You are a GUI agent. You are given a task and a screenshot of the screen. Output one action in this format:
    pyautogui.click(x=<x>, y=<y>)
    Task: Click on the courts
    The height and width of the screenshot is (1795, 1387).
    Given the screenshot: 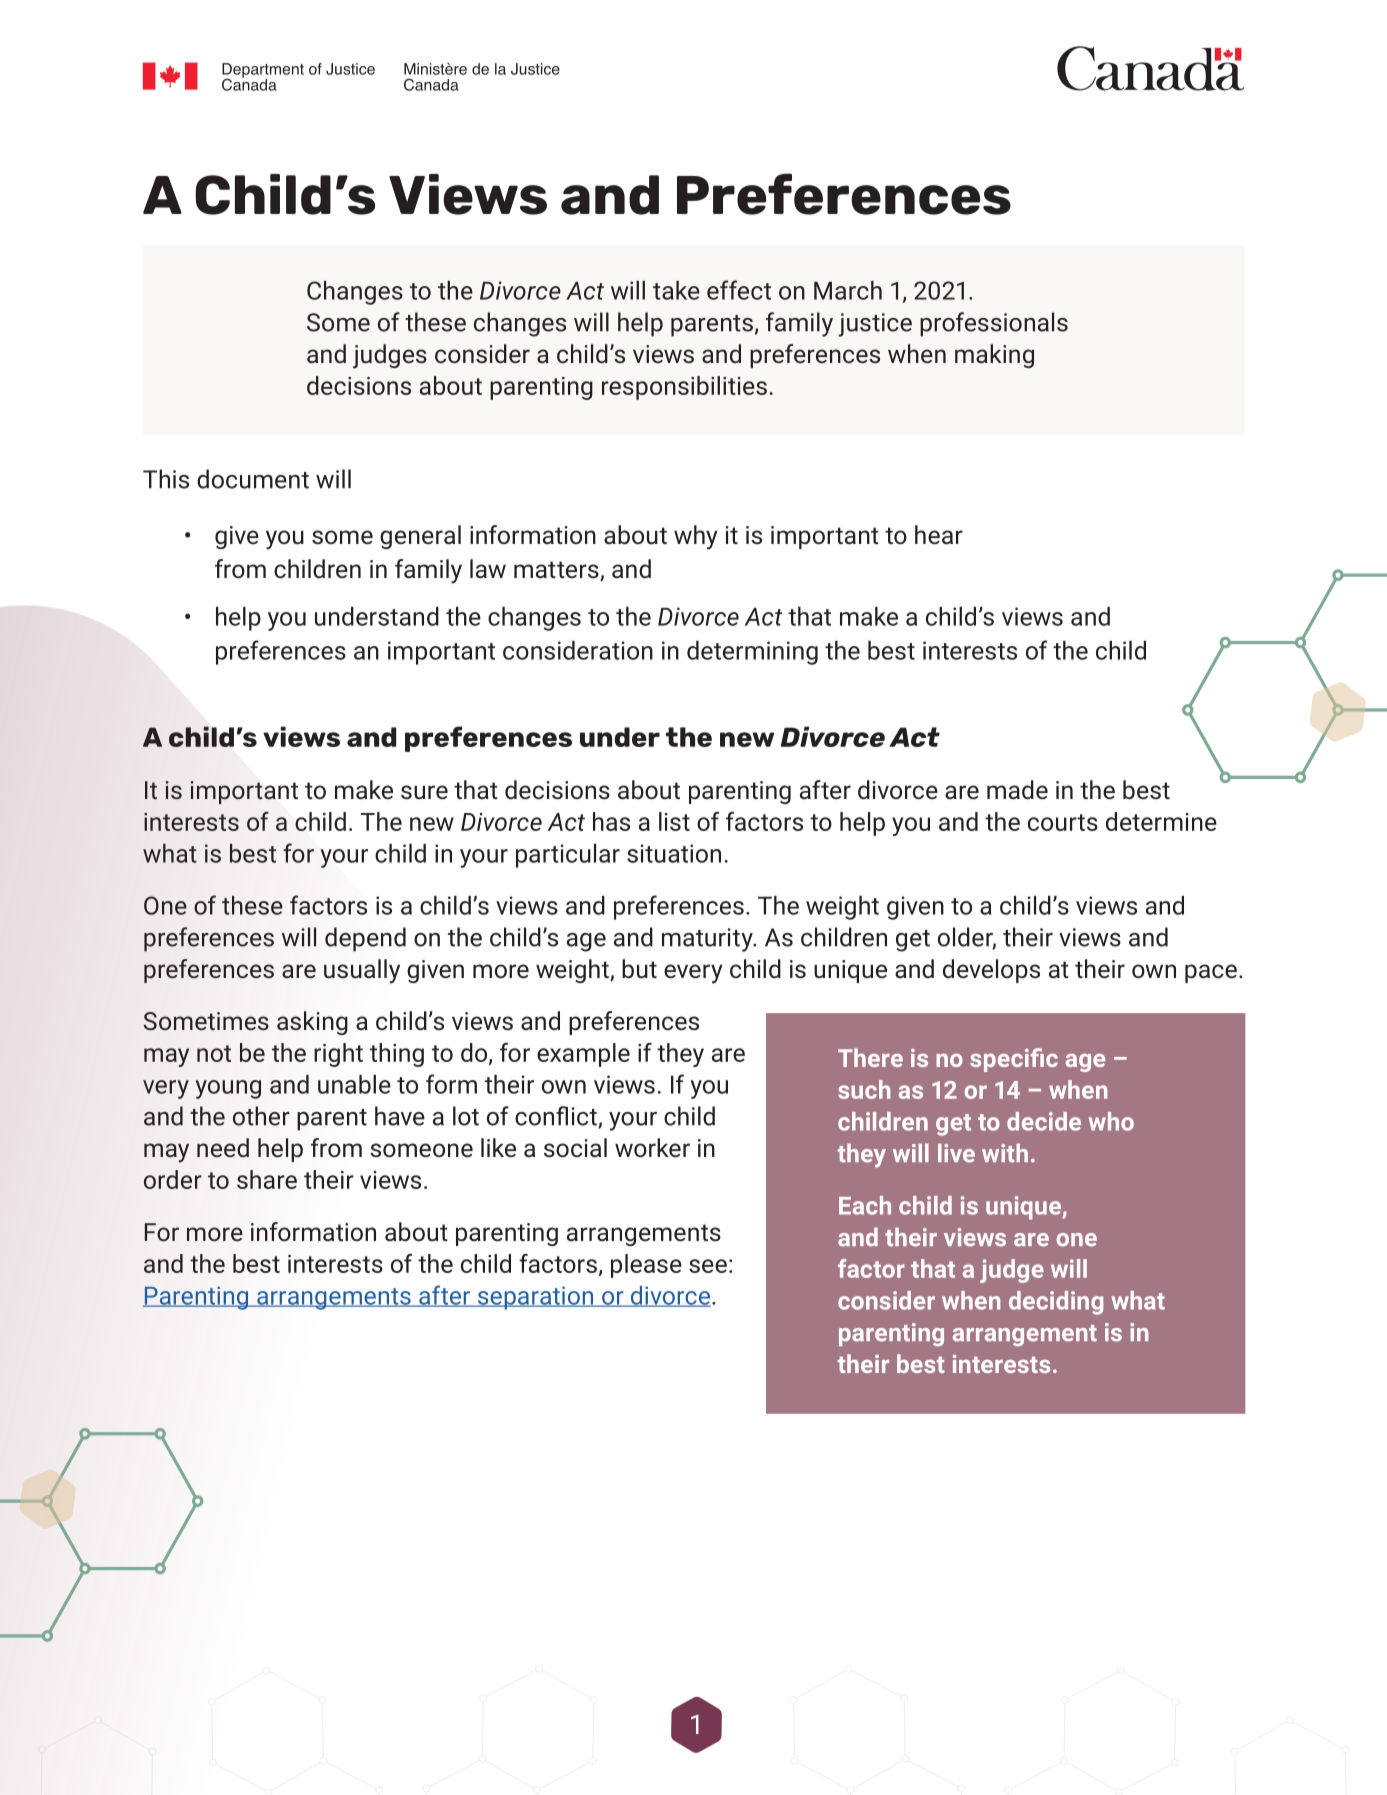 What is the action you would take?
    pyautogui.click(x=1063, y=822)
